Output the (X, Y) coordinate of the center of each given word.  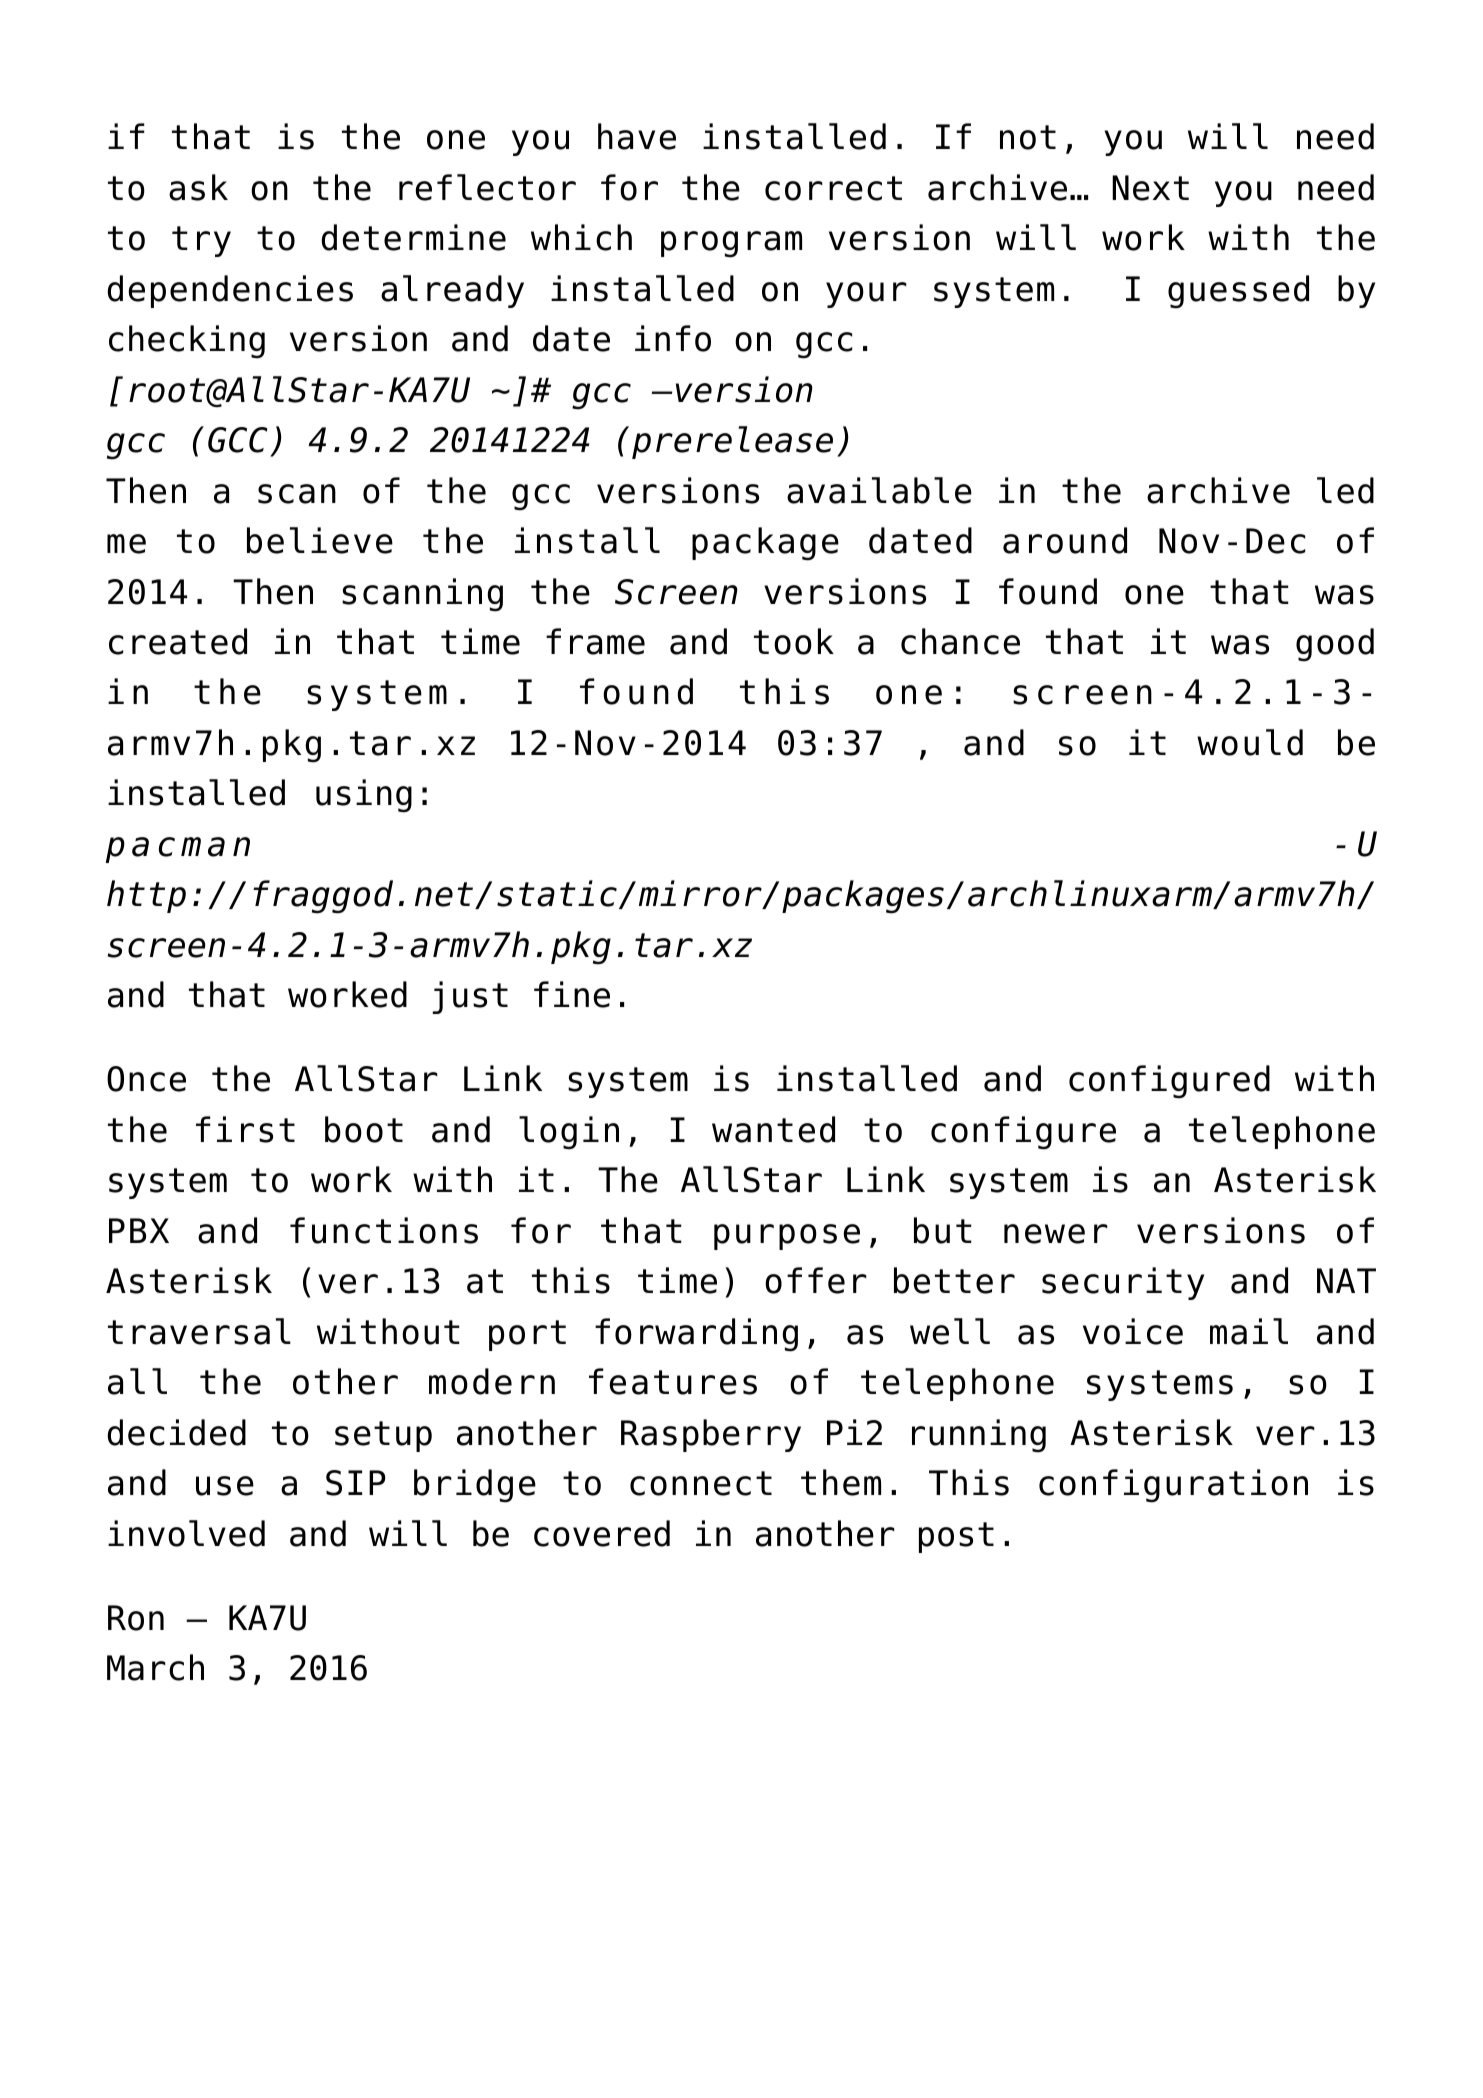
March (155, 1667)
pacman (178, 850)
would (1250, 742)
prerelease (732, 442)
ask (198, 187)
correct (833, 188)
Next (1150, 188)
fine (572, 994)
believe (320, 540)
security (1123, 1283)
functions (384, 1230)
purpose (787, 1237)
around (1065, 540)
